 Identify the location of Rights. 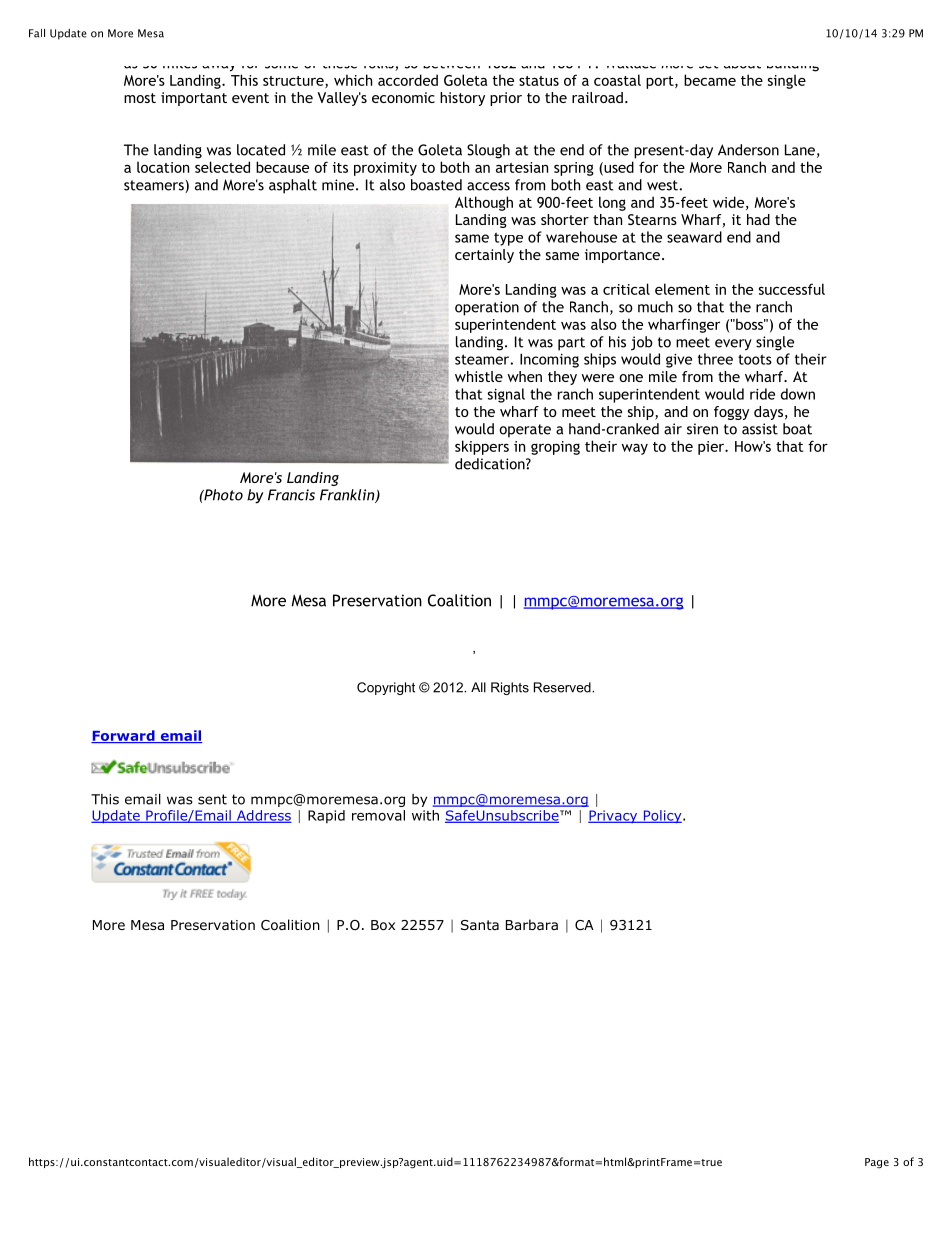
(510, 688).
